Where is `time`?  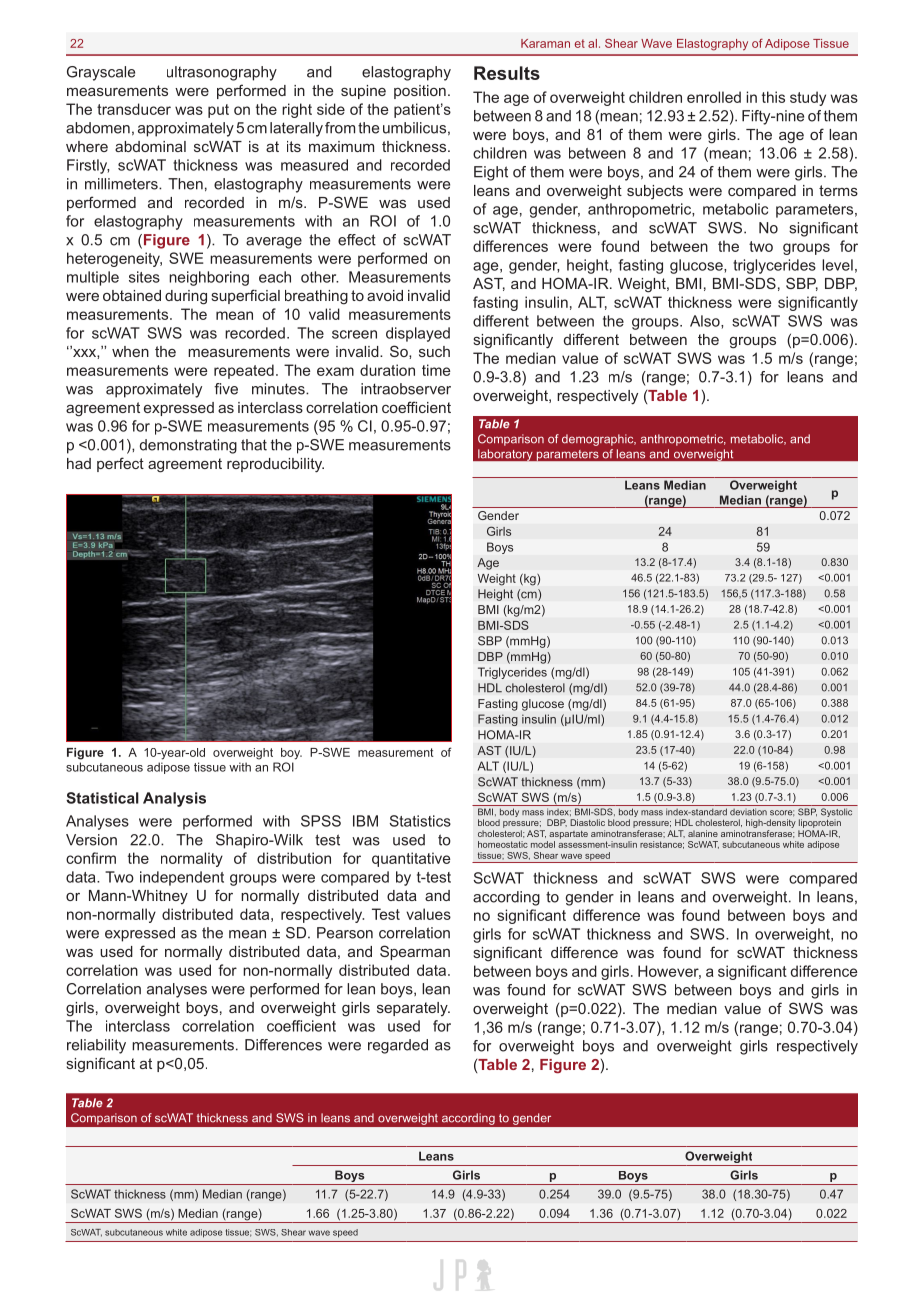
time is located at coordinates (436, 370).
